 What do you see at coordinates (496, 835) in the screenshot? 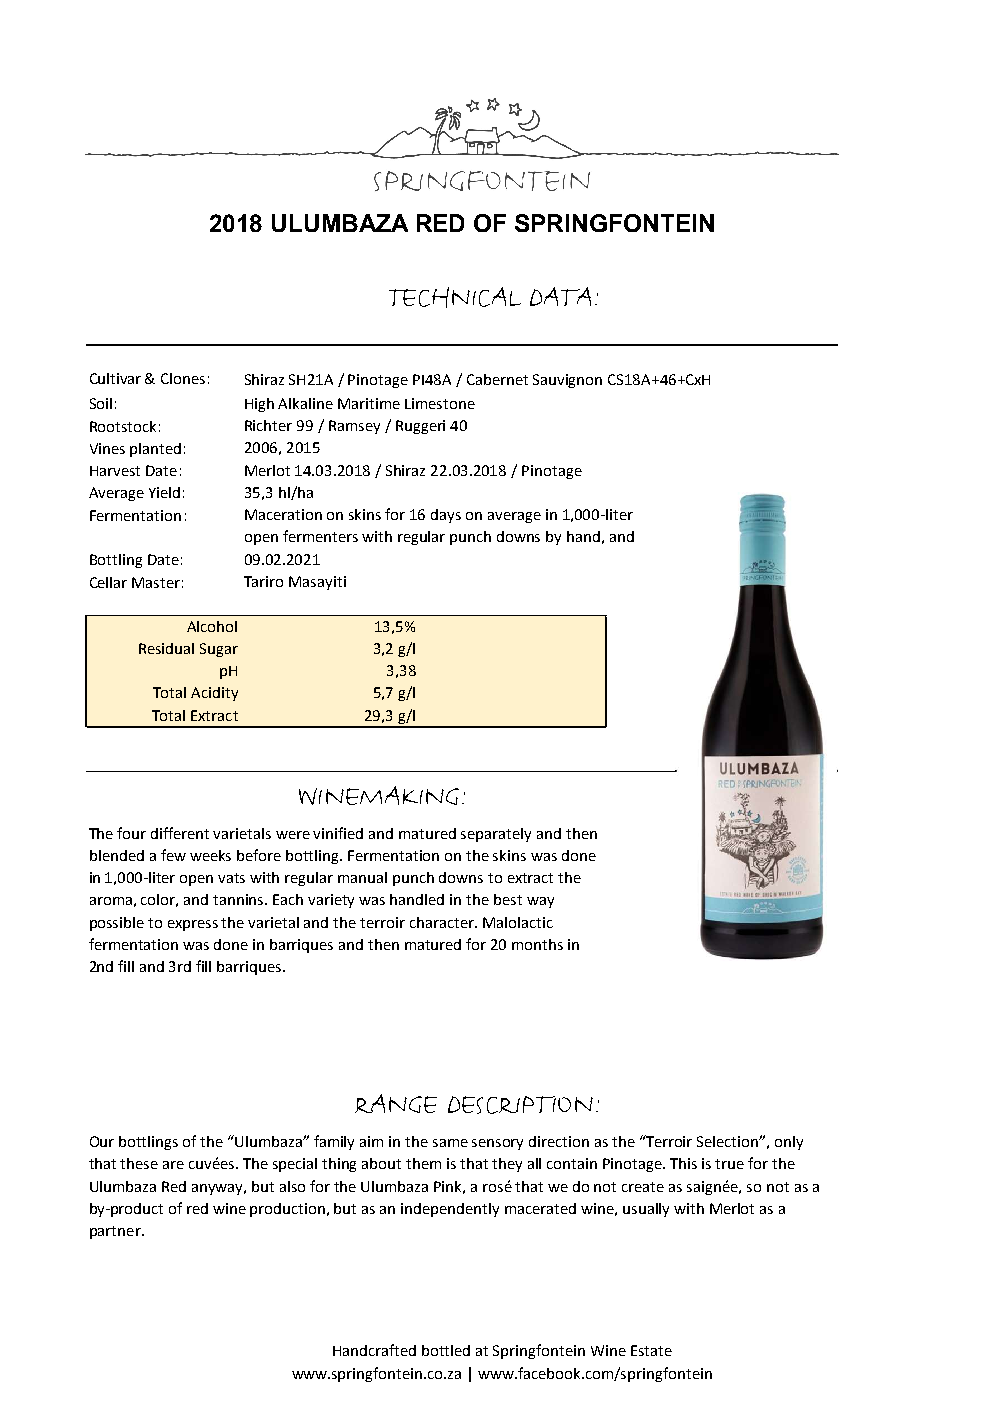
I see `separately` at bounding box center [496, 835].
